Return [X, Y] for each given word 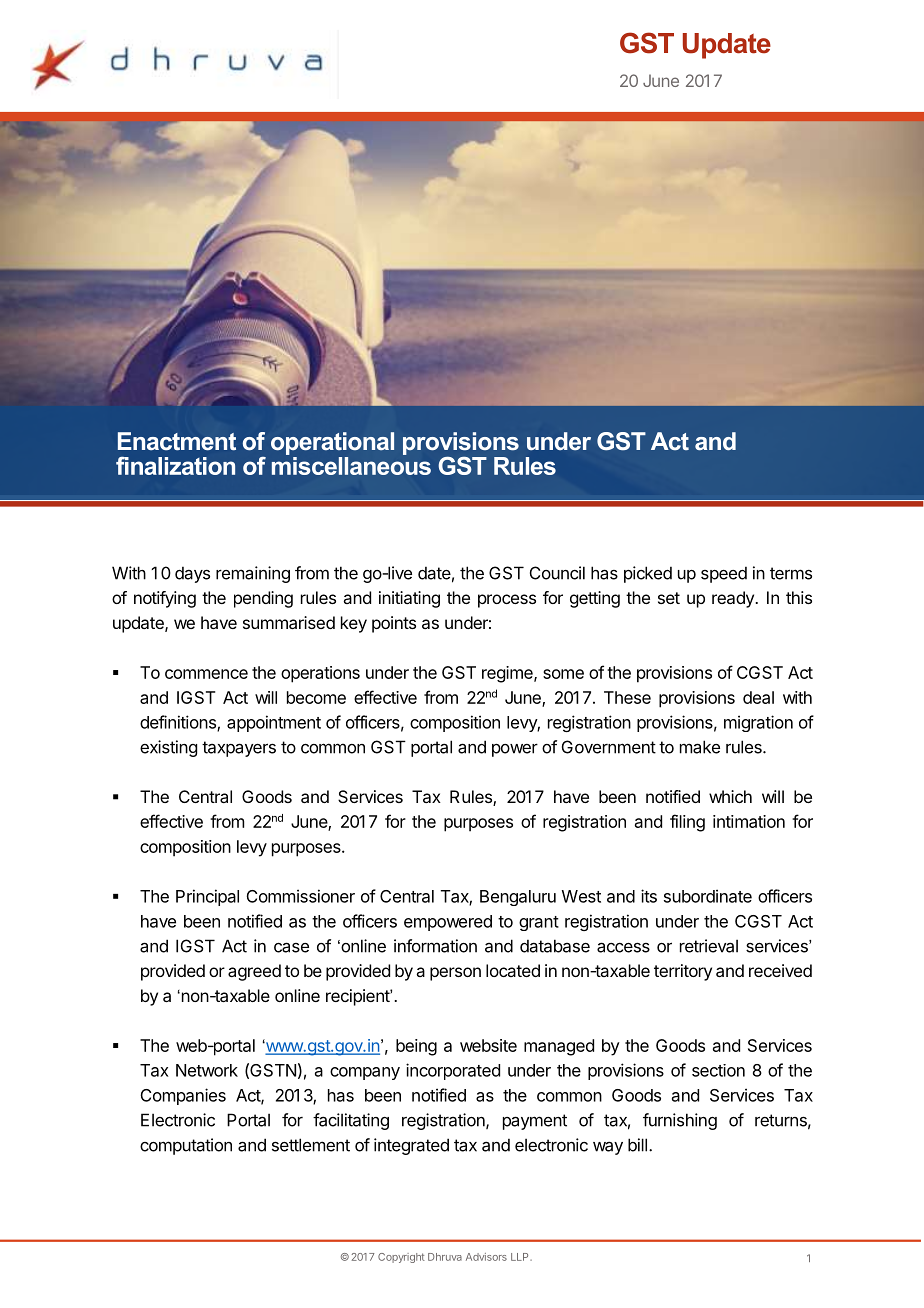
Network [207, 1070]
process [507, 601]
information [435, 946]
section [718, 1070]
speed [724, 574]
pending [263, 599]
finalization [175, 465]
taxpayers [239, 749]
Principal [207, 897]
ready [734, 599]
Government [609, 747]
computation [186, 1146]
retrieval [709, 946]
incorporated [453, 1071]
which [730, 796]
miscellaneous [351, 464]
